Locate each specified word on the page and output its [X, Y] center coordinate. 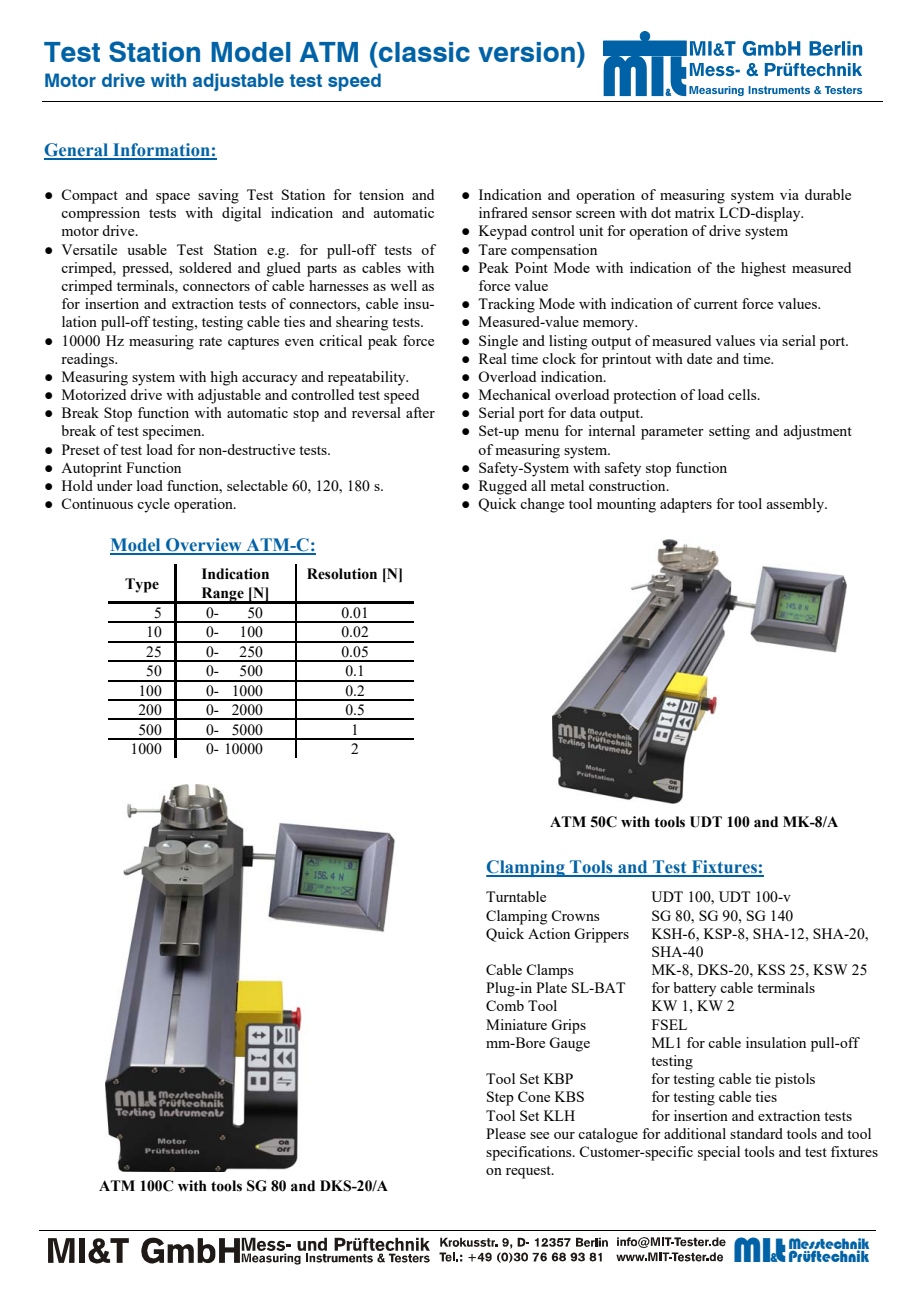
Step [500, 1098]
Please [506, 1133]
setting [729, 432]
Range [222, 595]
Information [161, 151]
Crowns [575, 915]
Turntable [516, 896]
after [420, 412]
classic [423, 52]
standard [756, 1133]
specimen [173, 432]
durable [828, 194]
